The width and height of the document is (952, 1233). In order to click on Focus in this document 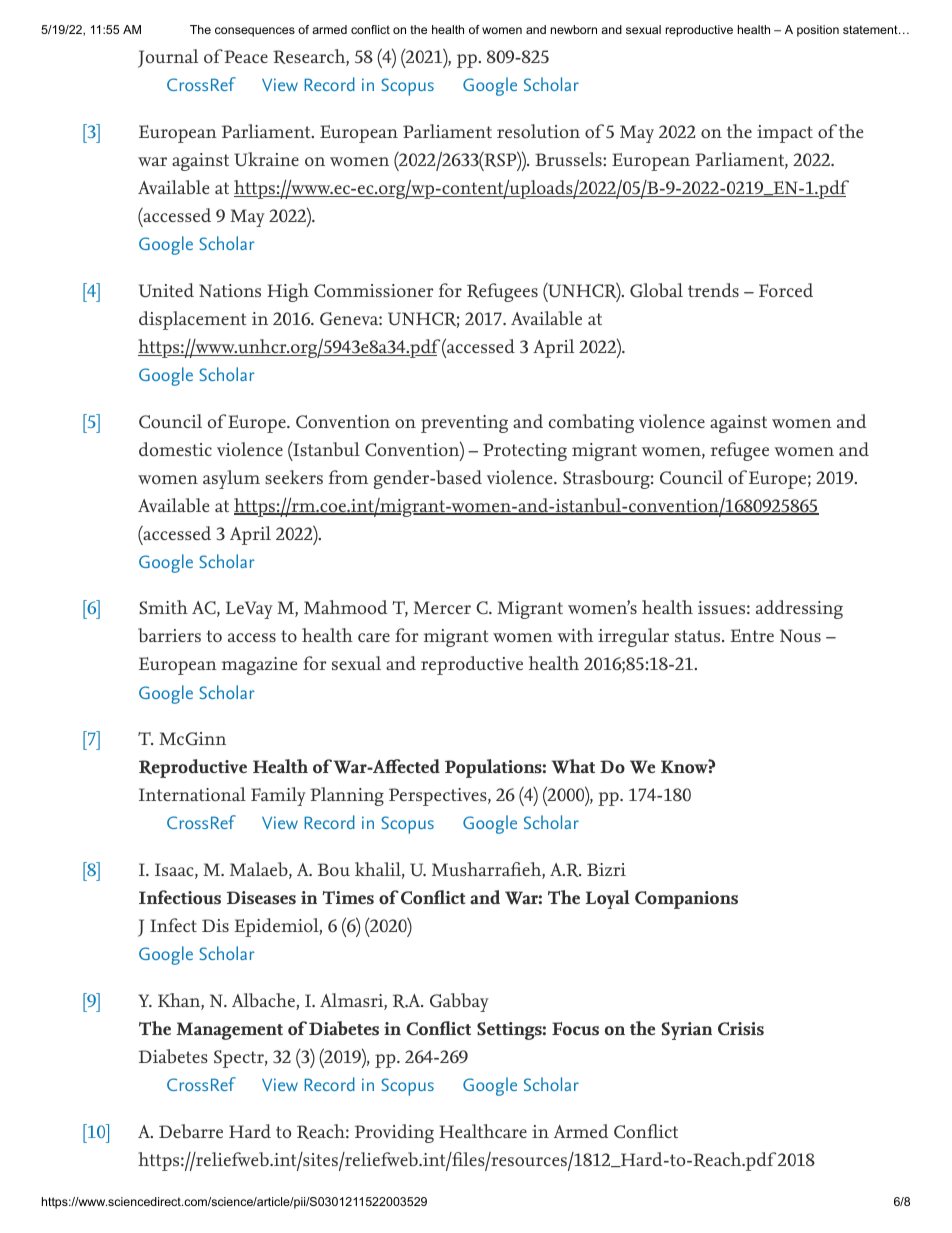, I will do `click(575, 1029)`.
